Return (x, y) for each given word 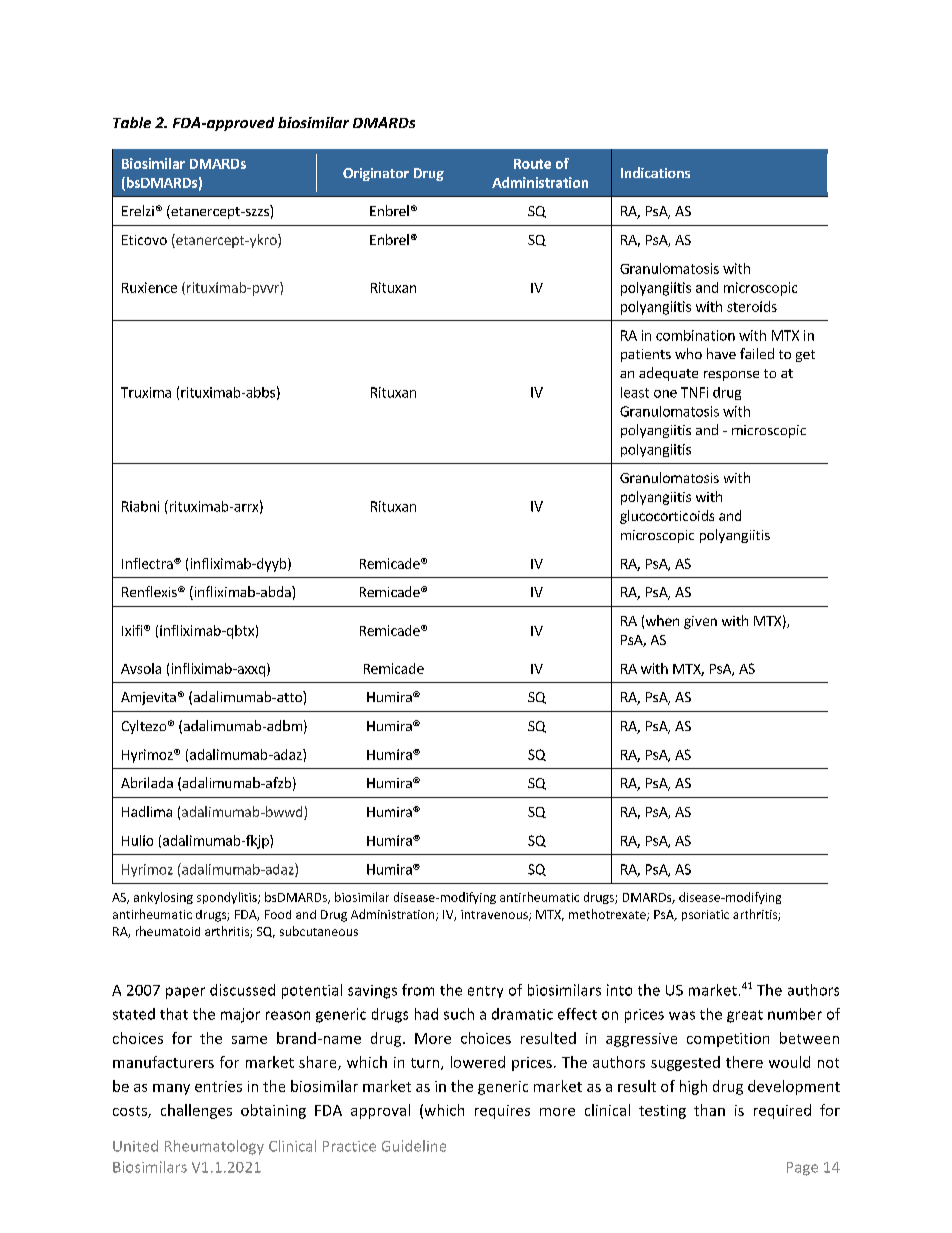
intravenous (495, 915)
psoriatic (705, 915)
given (700, 622)
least (635, 392)
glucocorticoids (667, 517)
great (745, 1016)
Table (132, 122)
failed (757, 353)
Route (532, 164)
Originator (376, 174)
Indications (655, 172)
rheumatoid (168, 931)
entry (485, 992)
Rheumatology (214, 1147)
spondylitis (228, 898)
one (665, 394)
